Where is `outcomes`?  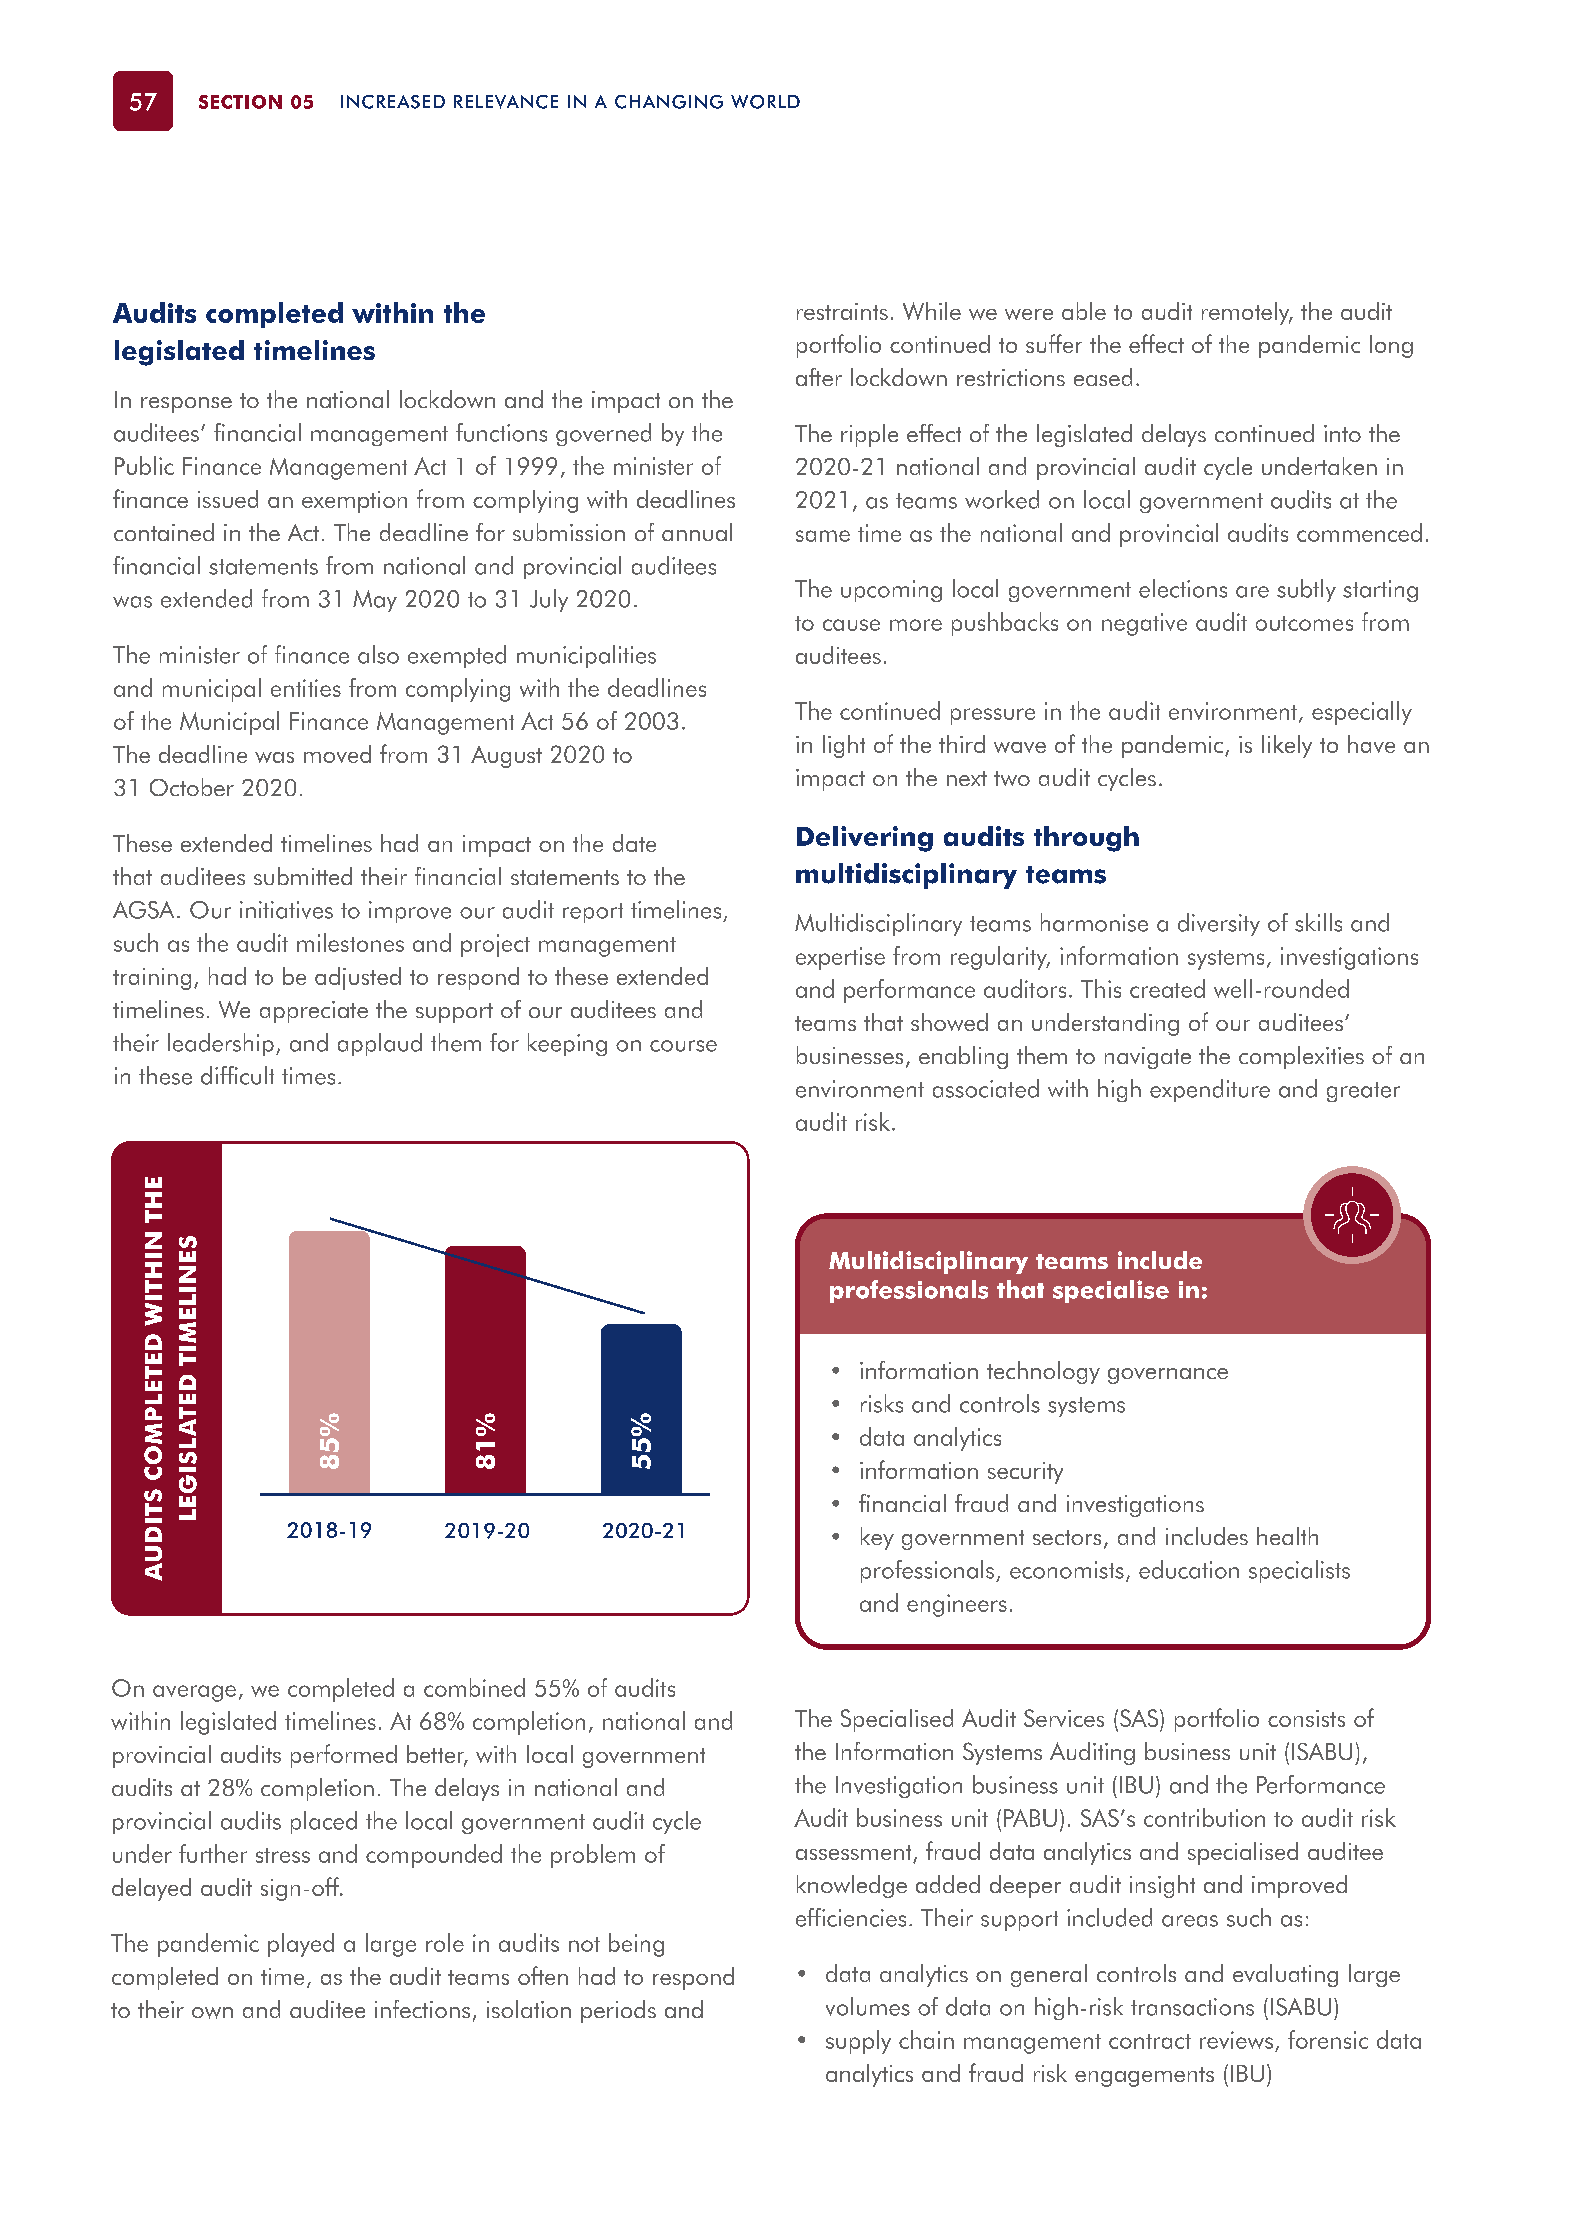 outcomes is located at coordinates (1304, 623).
